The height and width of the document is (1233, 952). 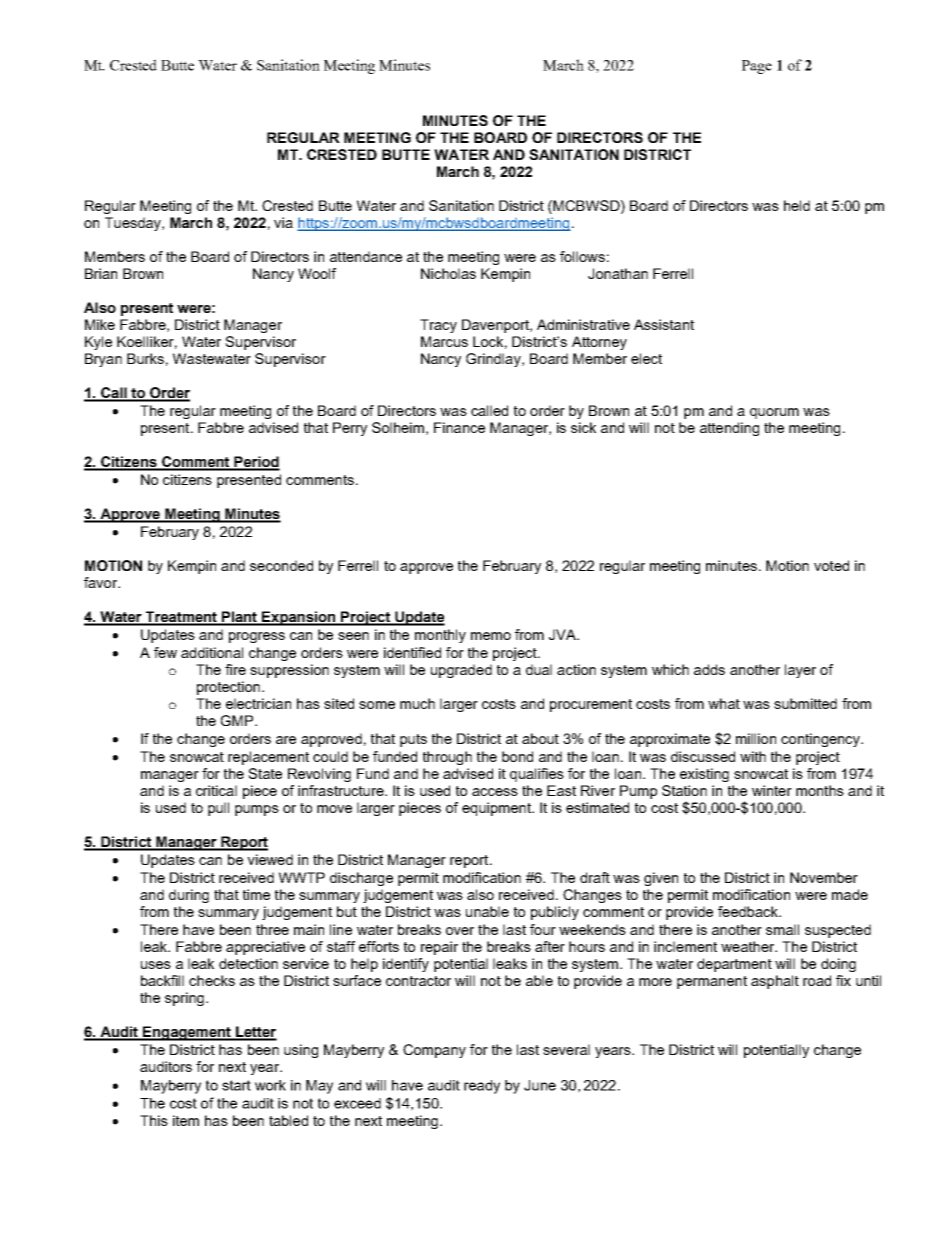 What do you see at coordinates (189, 896) in the document?
I see `during` at bounding box center [189, 896].
